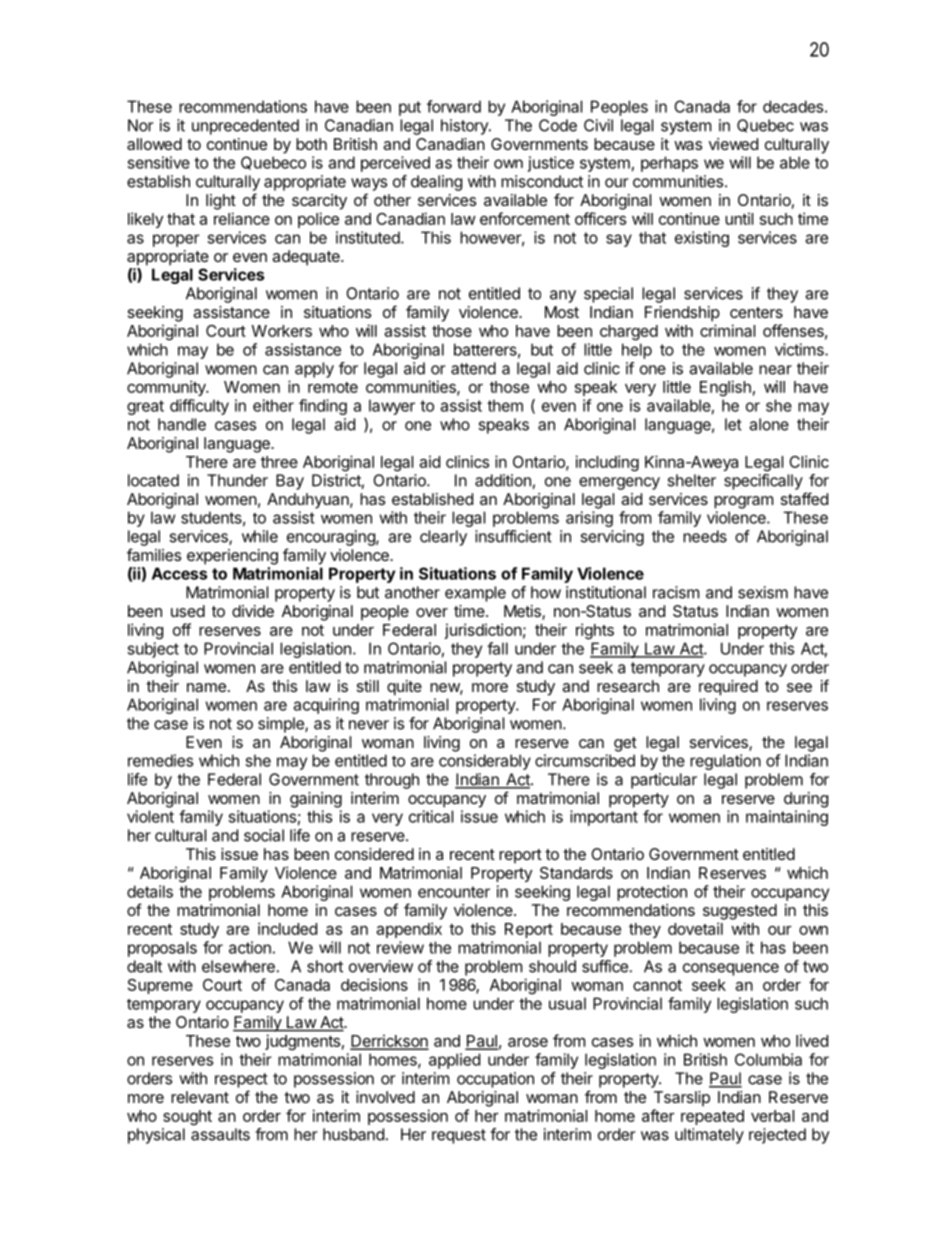  Describe the element at coordinates (279, 462) in the screenshot. I see `three` at that location.
